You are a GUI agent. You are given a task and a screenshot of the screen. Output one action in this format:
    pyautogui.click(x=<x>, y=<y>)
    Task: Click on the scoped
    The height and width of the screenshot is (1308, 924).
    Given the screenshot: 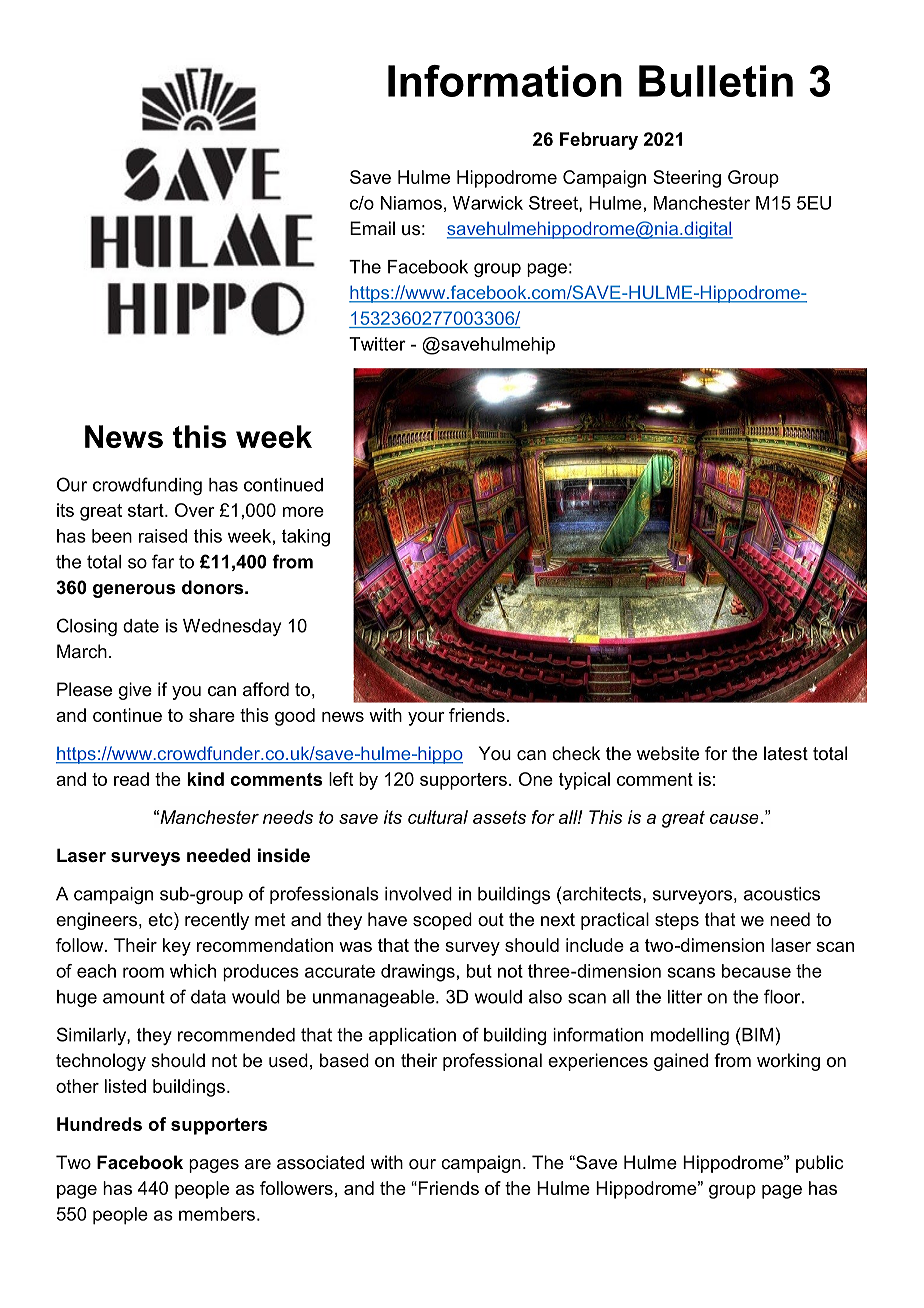 What is the action you would take?
    pyautogui.click(x=442, y=921)
